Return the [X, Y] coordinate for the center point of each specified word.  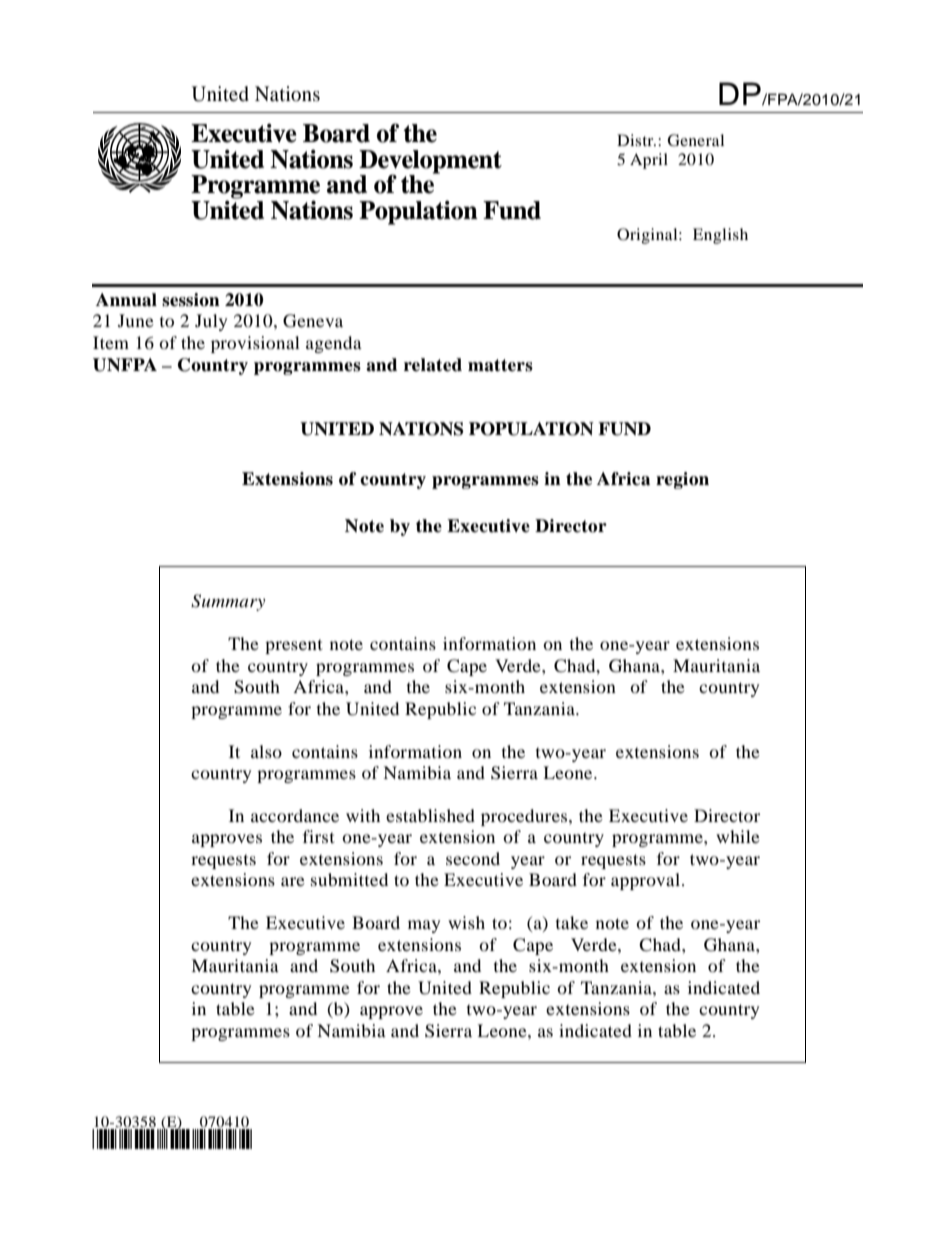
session [191, 300]
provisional [255, 344]
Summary [228, 602]
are [293, 881]
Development [430, 162]
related [433, 365]
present [294, 646]
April [649, 161]
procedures [525, 817]
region [682, 480]
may [424, 926]
